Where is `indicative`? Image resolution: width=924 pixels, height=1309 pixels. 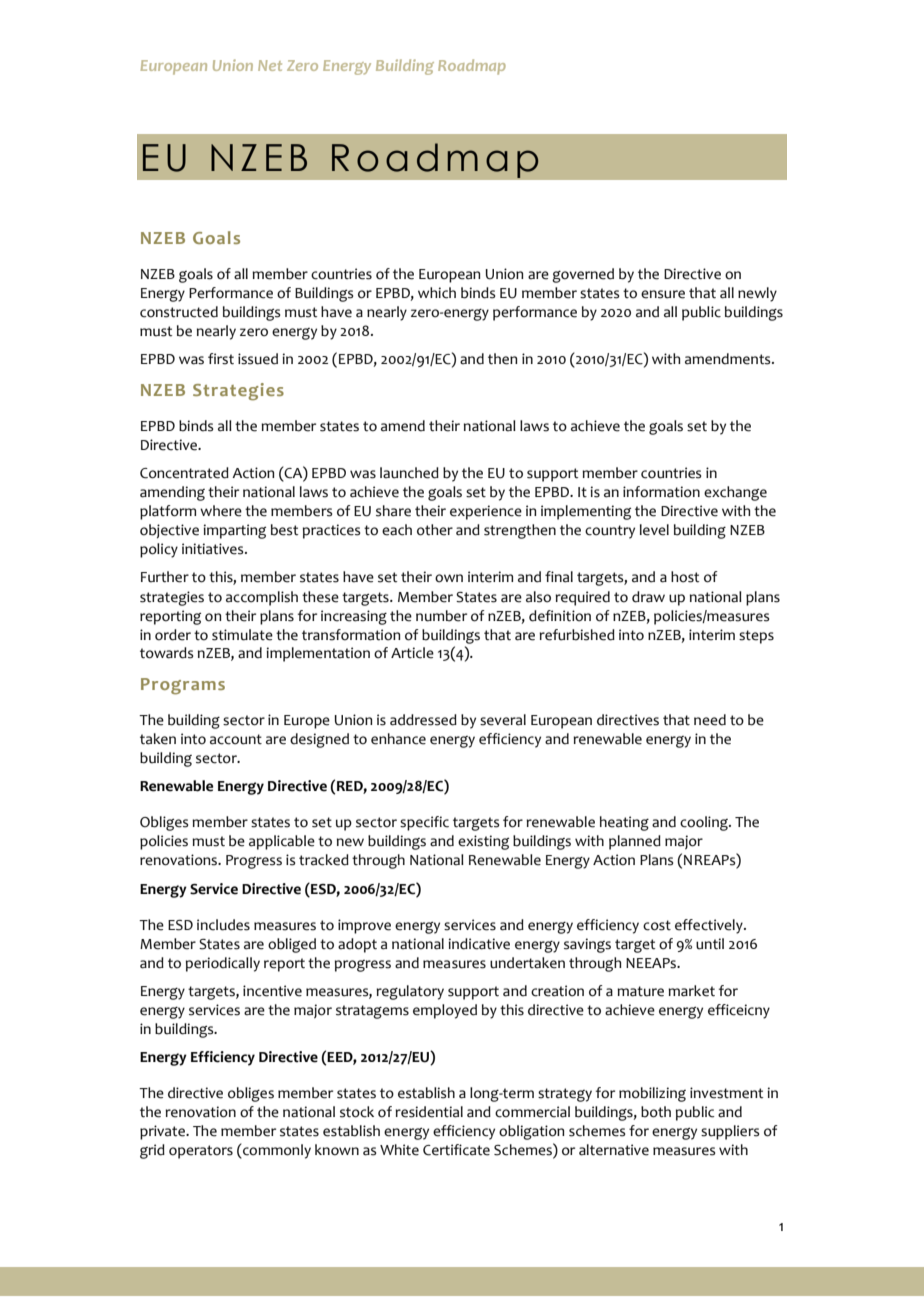
indicative is located at coordinates (479, 944).
